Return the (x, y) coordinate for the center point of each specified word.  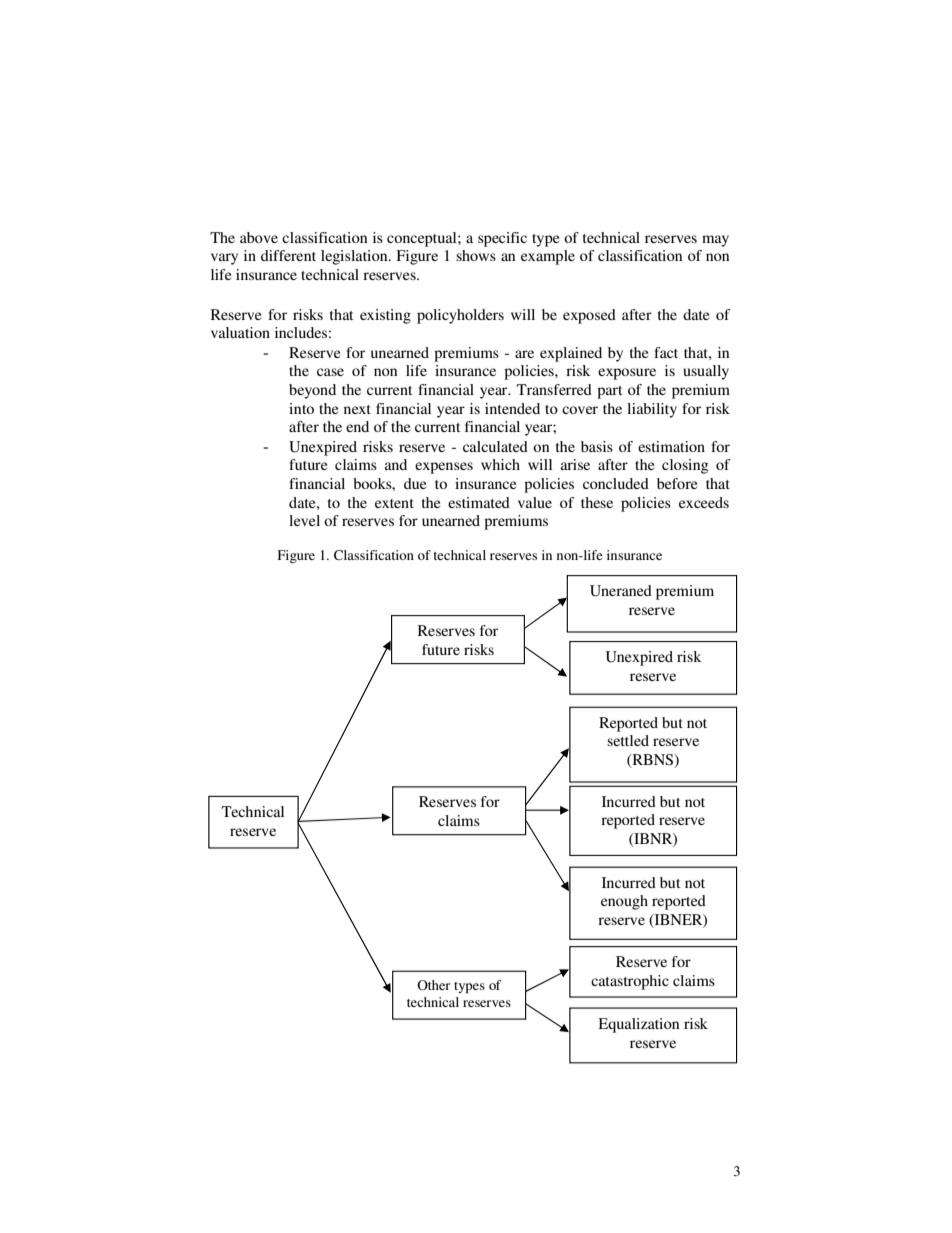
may (715, 241)
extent (394, 503)
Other (433, 985)
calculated (495, 446)
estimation (671, 446)
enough (624, 902)
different (288, 255)
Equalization (638, 1025)
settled (628, 740)
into (301, 408)
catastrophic (630, 982)
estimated (479, 502)
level (304, 520)
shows (476, 255)
